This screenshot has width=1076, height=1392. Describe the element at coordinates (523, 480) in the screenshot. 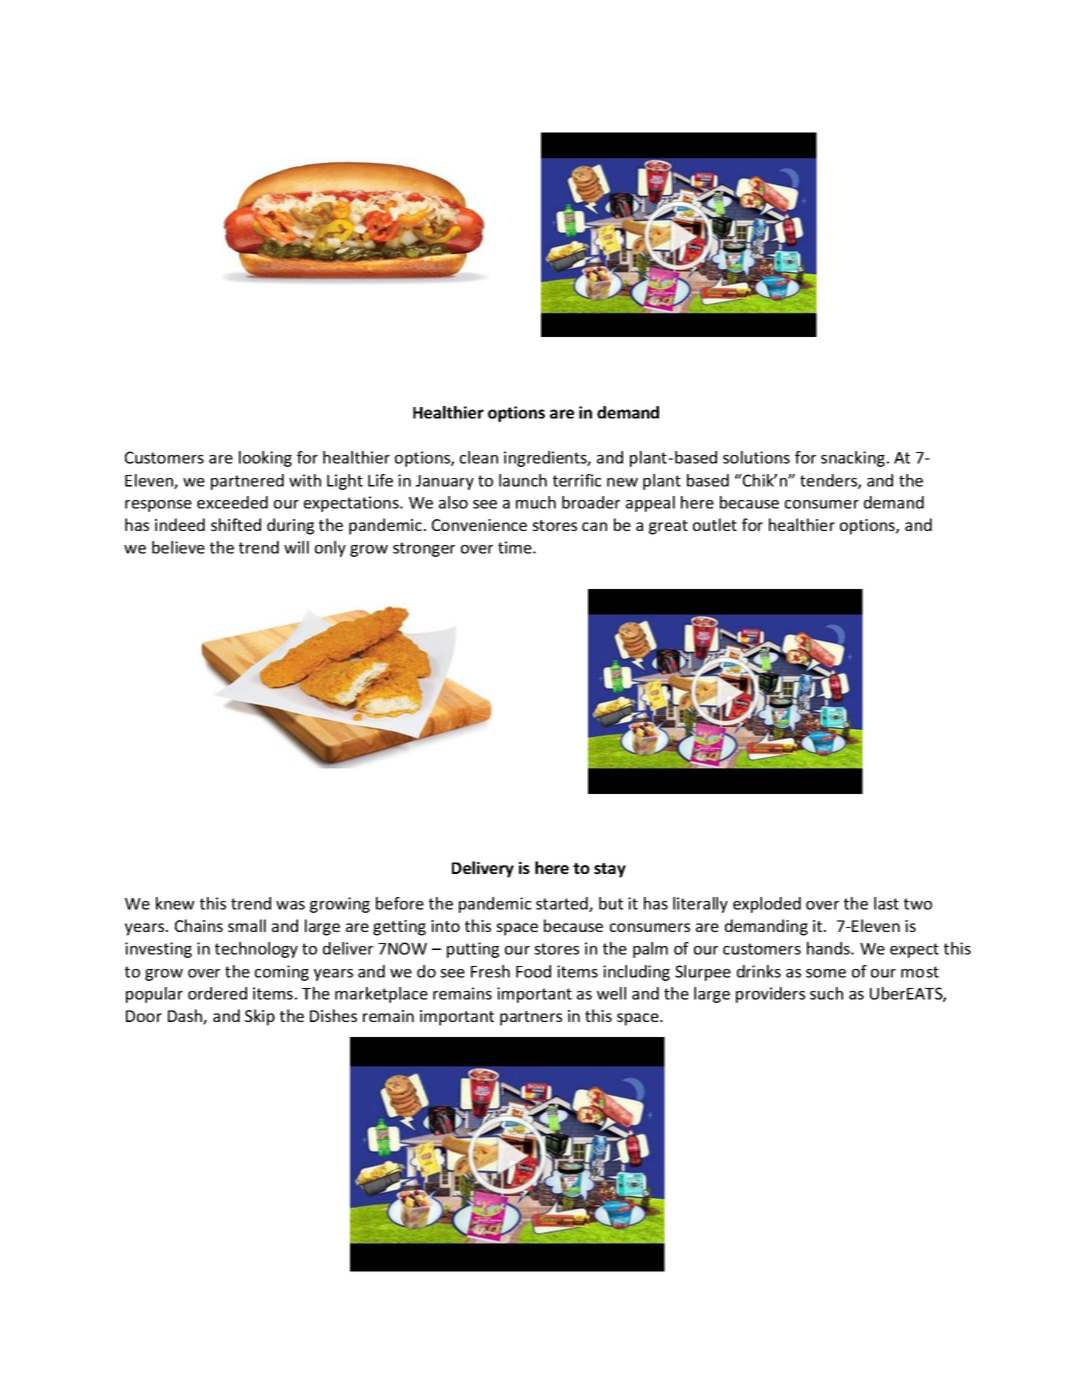

I see `launch` at that location.
